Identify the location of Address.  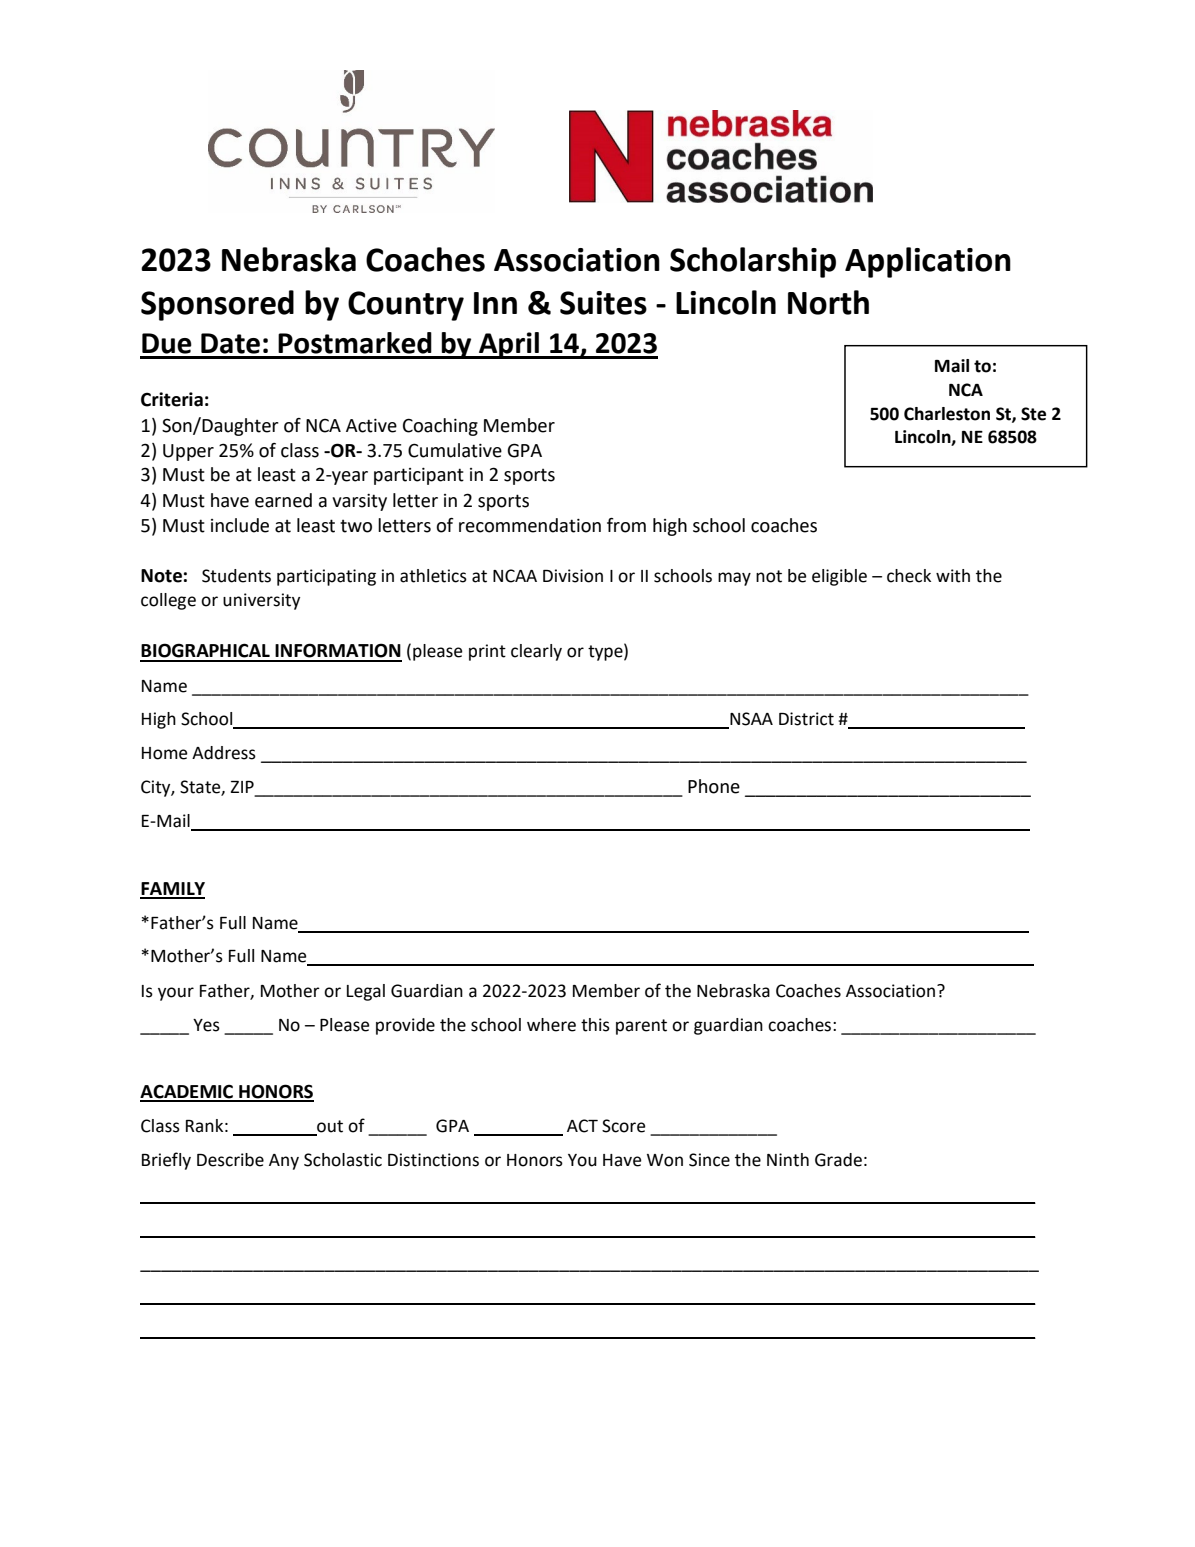
(224, 753).
